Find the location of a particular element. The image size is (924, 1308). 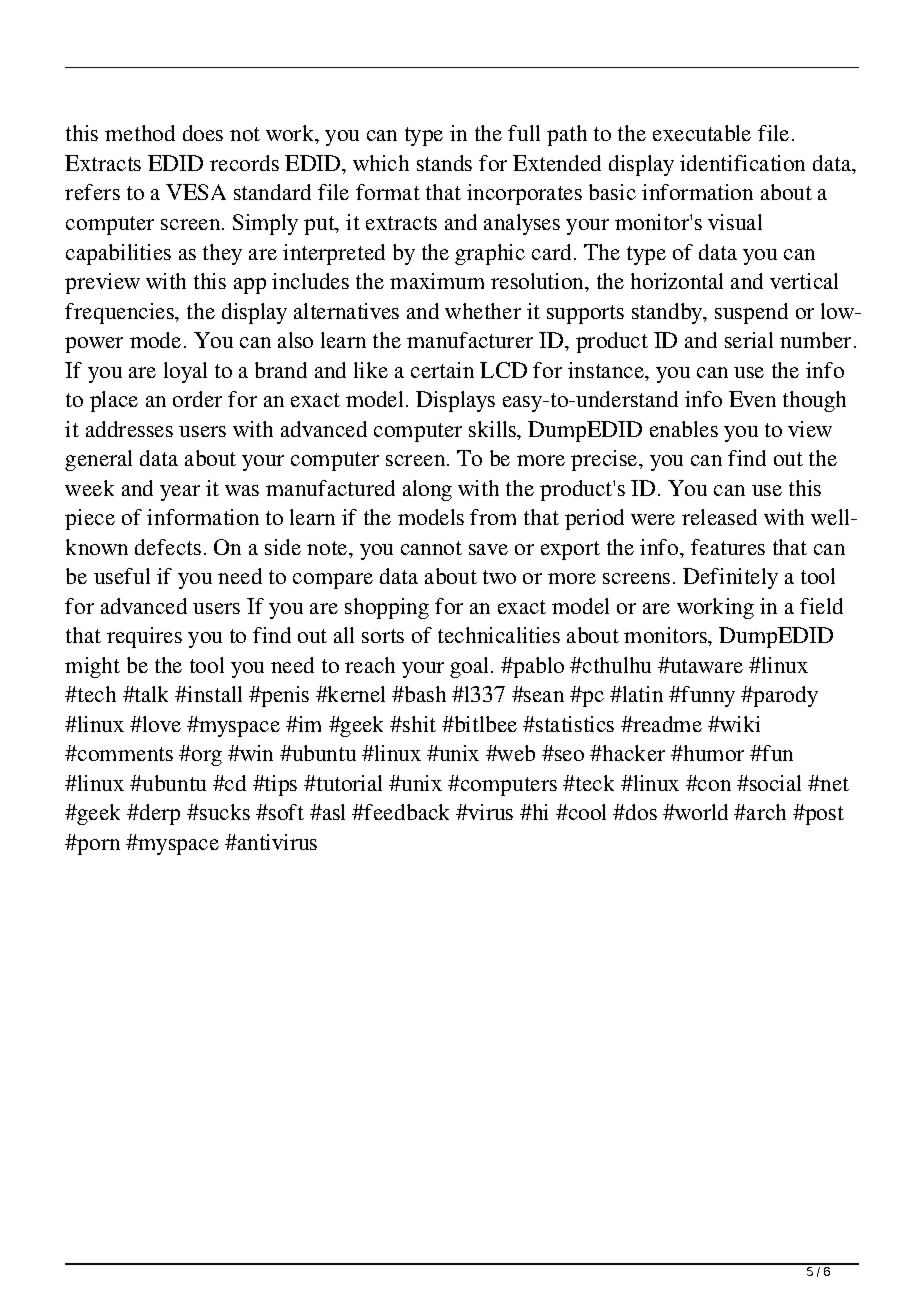

stands is located at coordinates (444, 163).
